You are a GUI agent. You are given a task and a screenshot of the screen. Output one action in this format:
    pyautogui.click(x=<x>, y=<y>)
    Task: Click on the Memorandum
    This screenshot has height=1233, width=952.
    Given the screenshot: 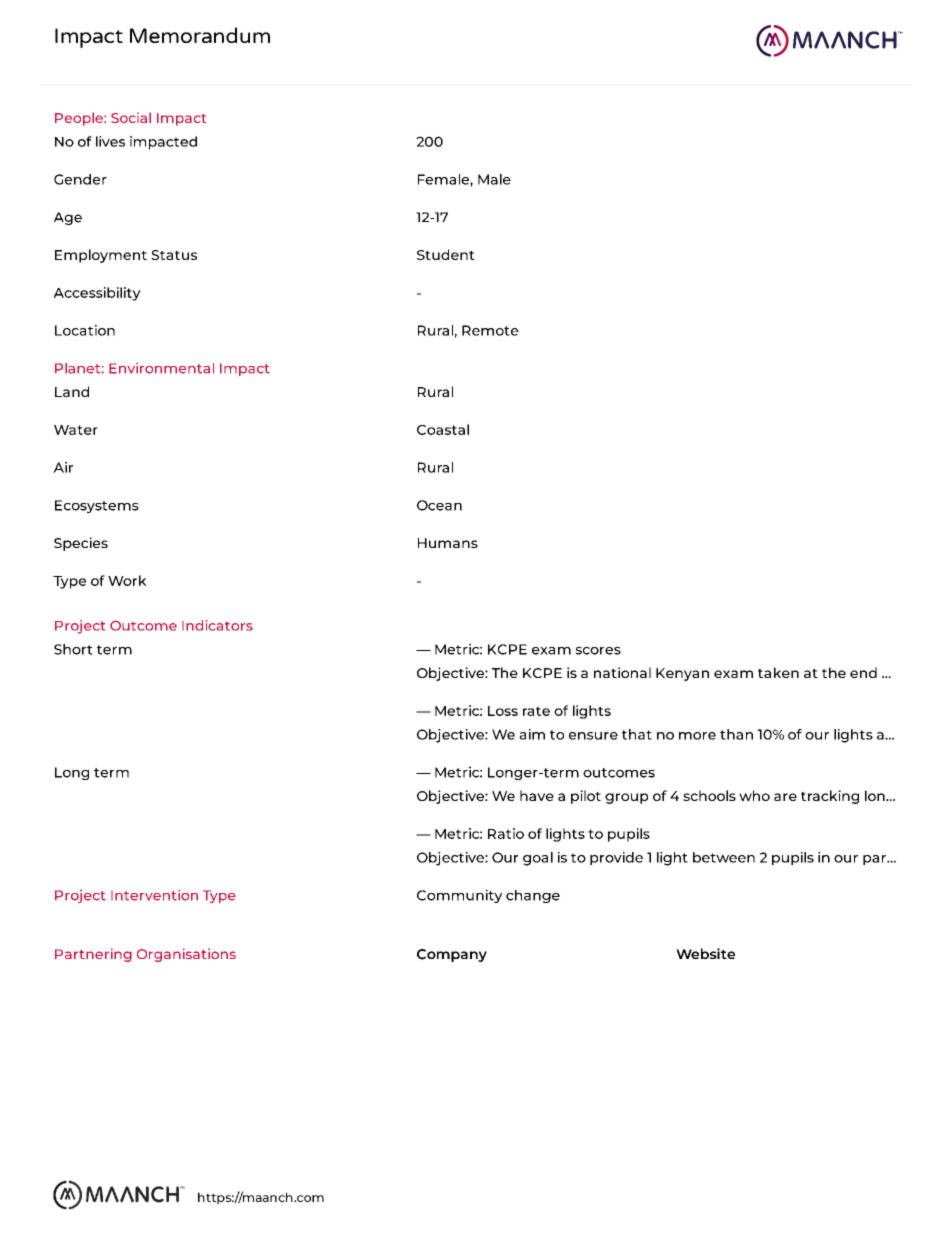 What is the action you would take?
    pyautogui.click(x=200, y=35)
